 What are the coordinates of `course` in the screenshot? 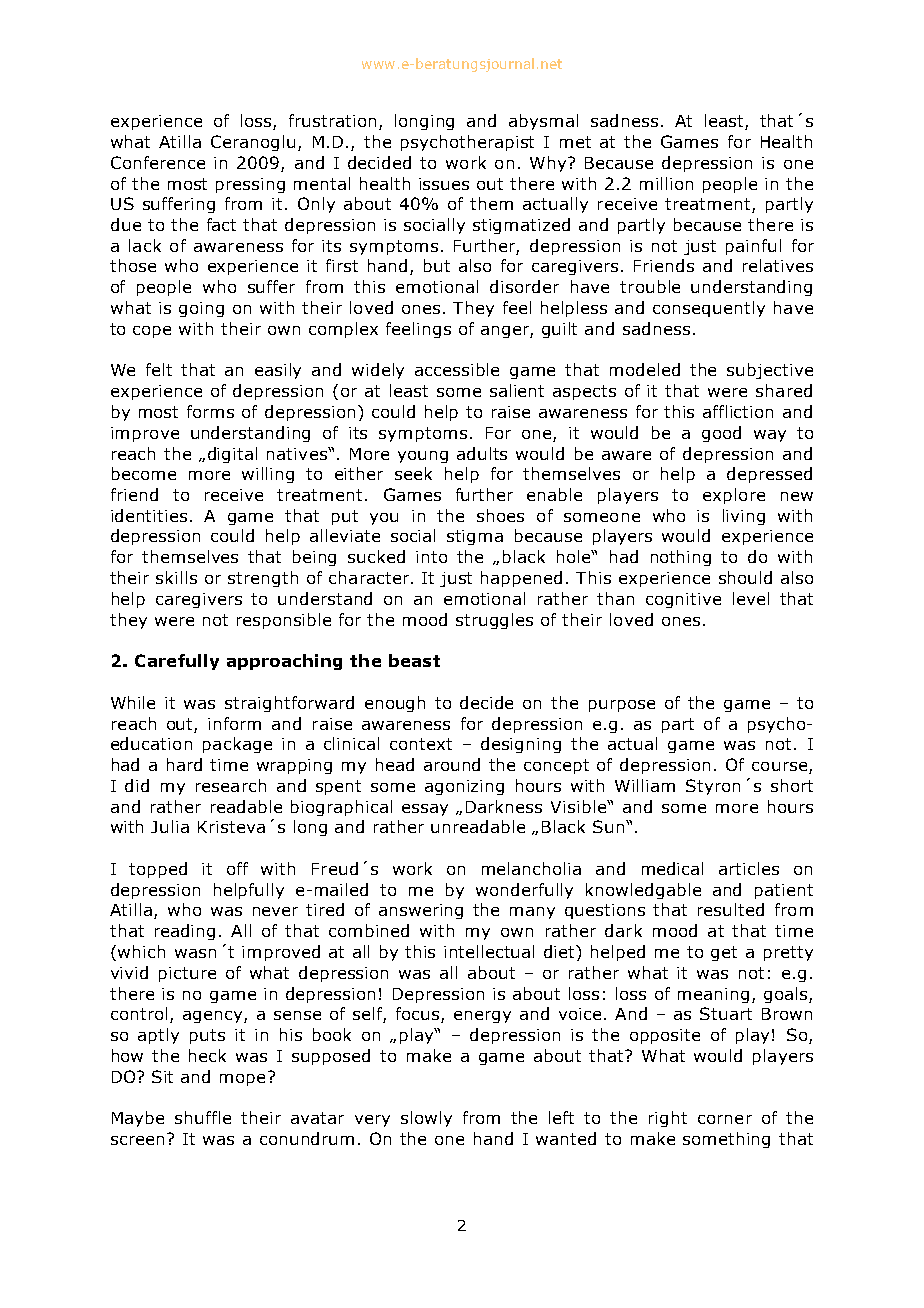 It's located at (779, 766).
